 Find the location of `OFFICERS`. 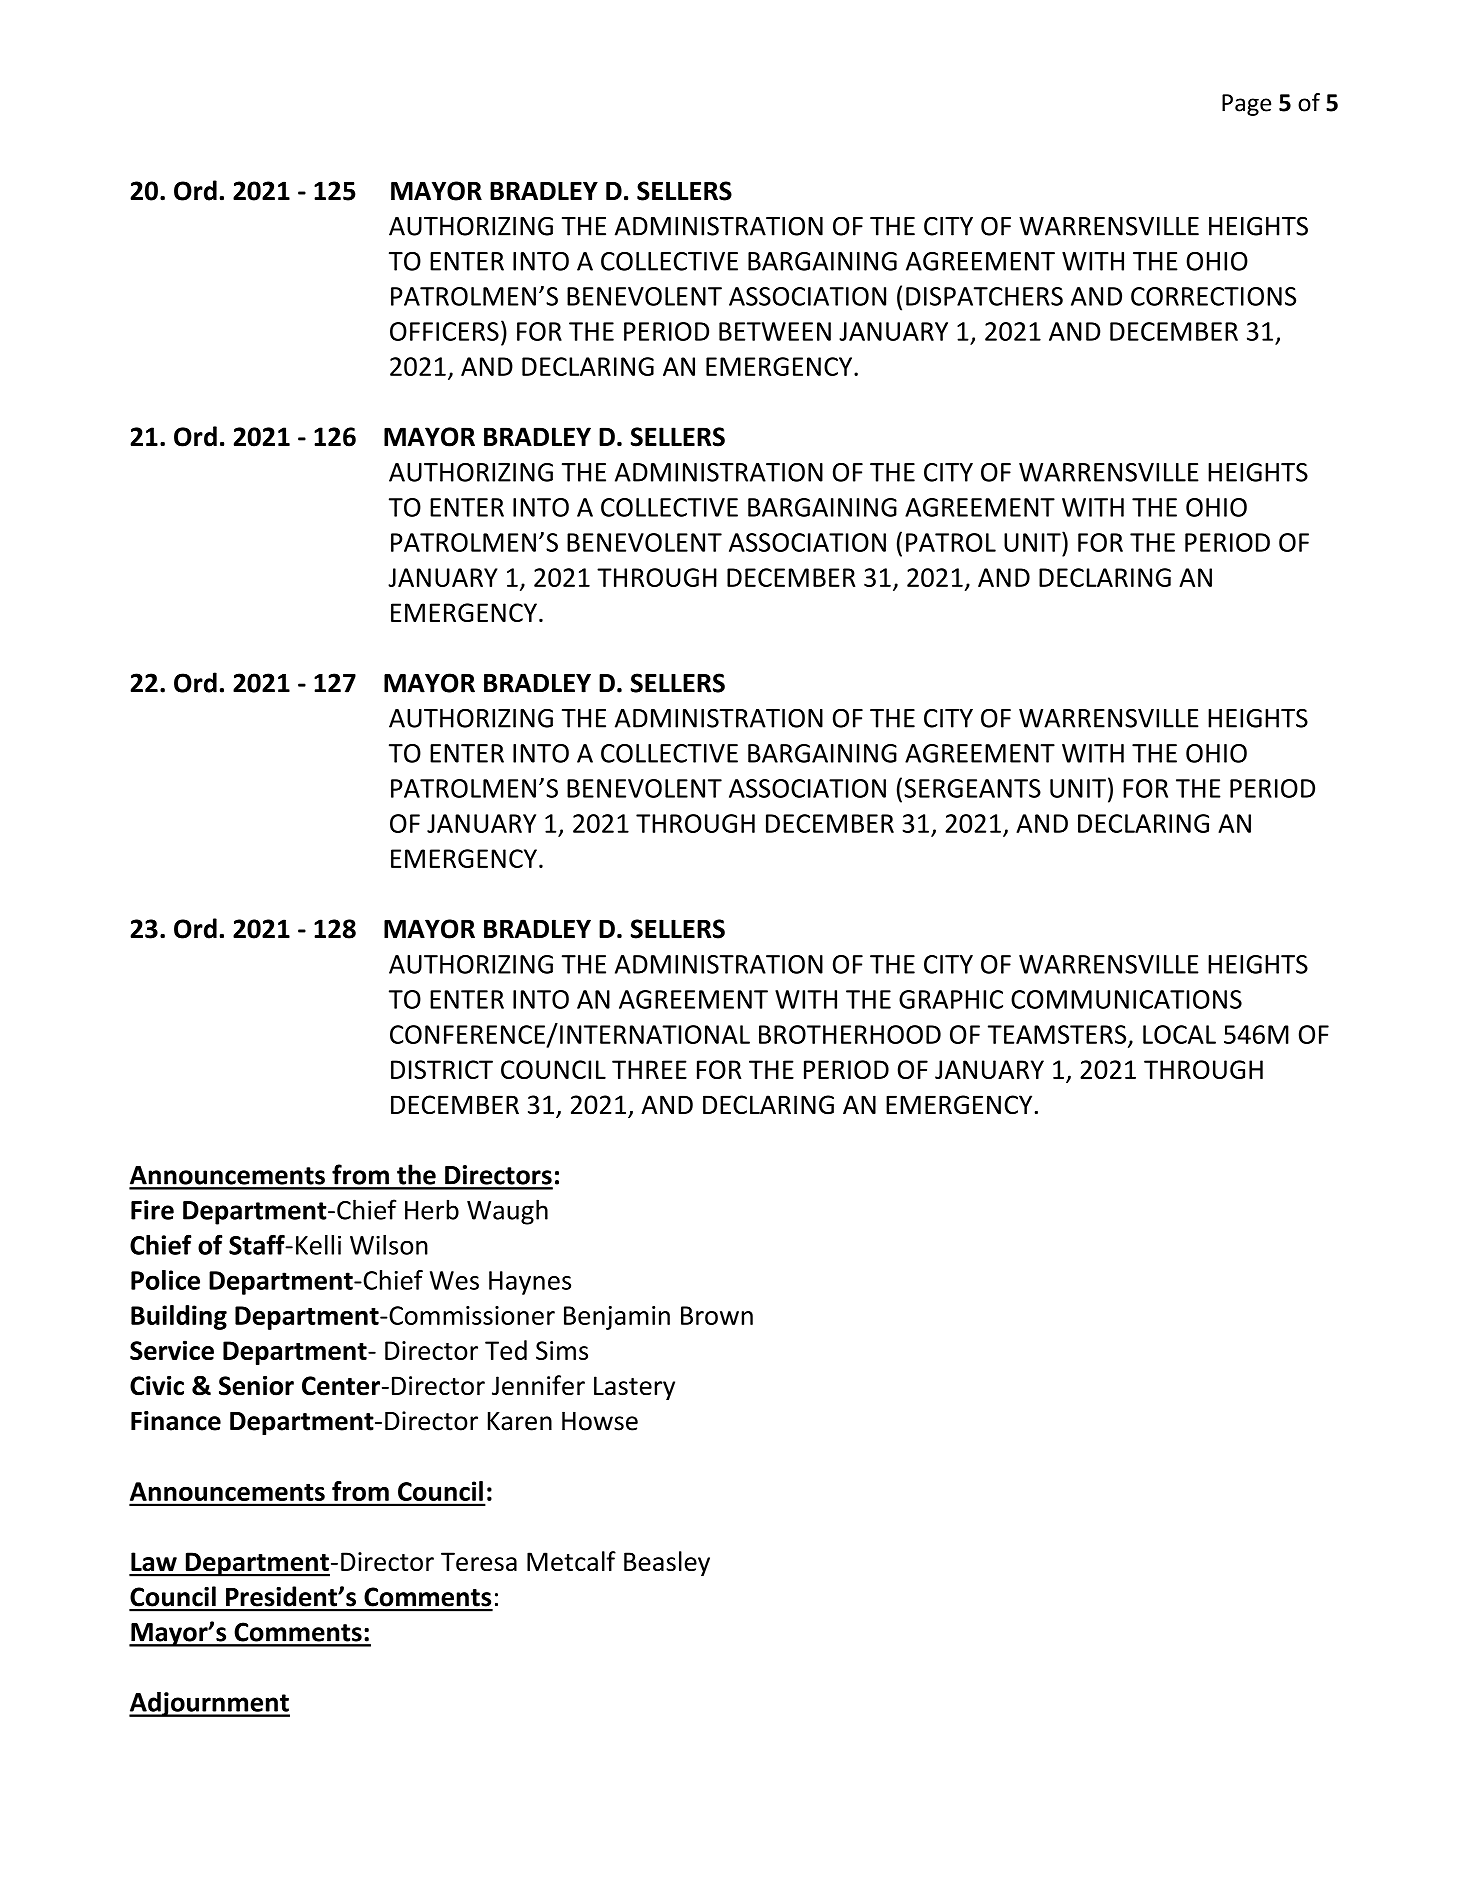

OFFICERS is located at coordinates (444, 331).
